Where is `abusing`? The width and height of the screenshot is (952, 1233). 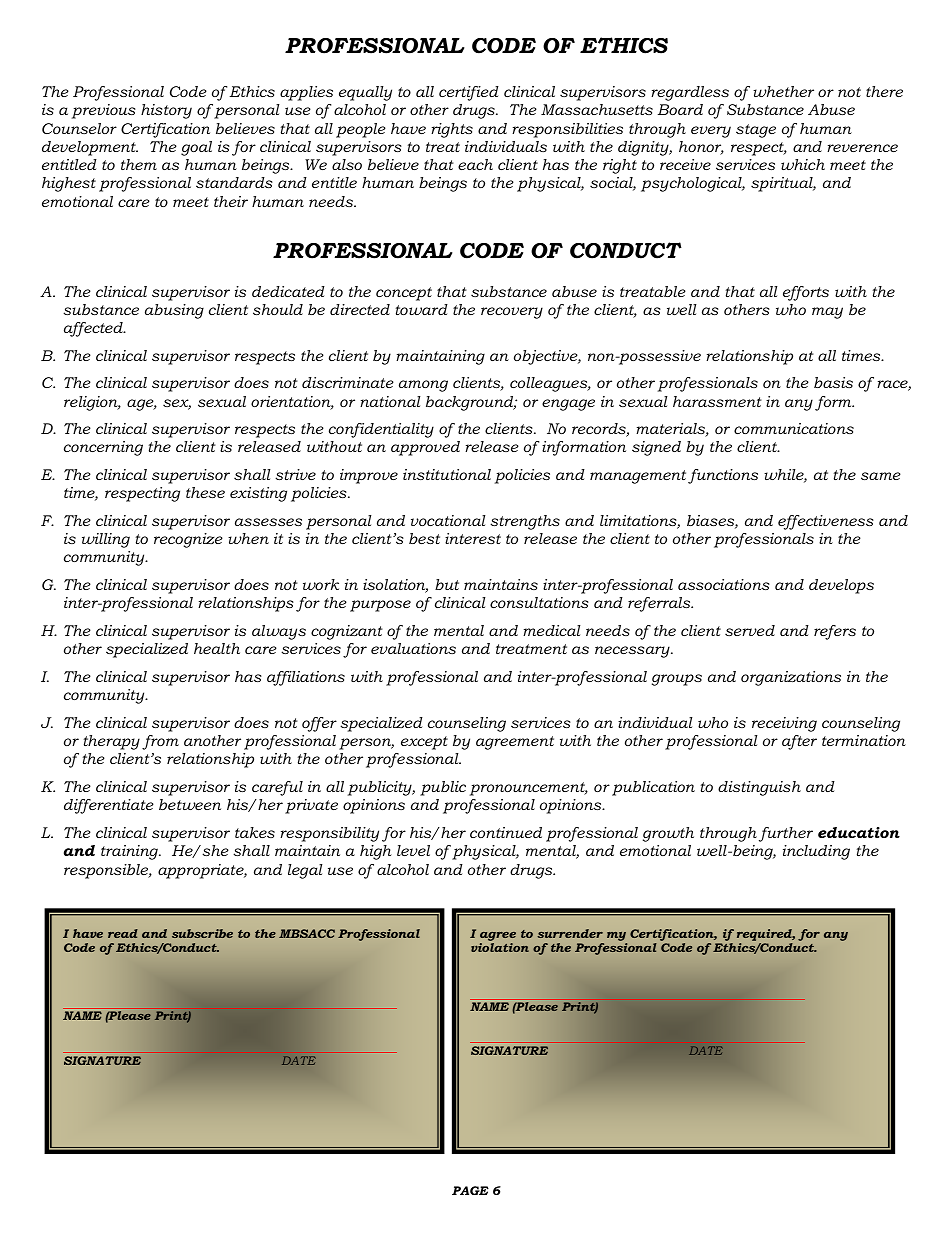
abusing is located at coordinates (174, 311).
